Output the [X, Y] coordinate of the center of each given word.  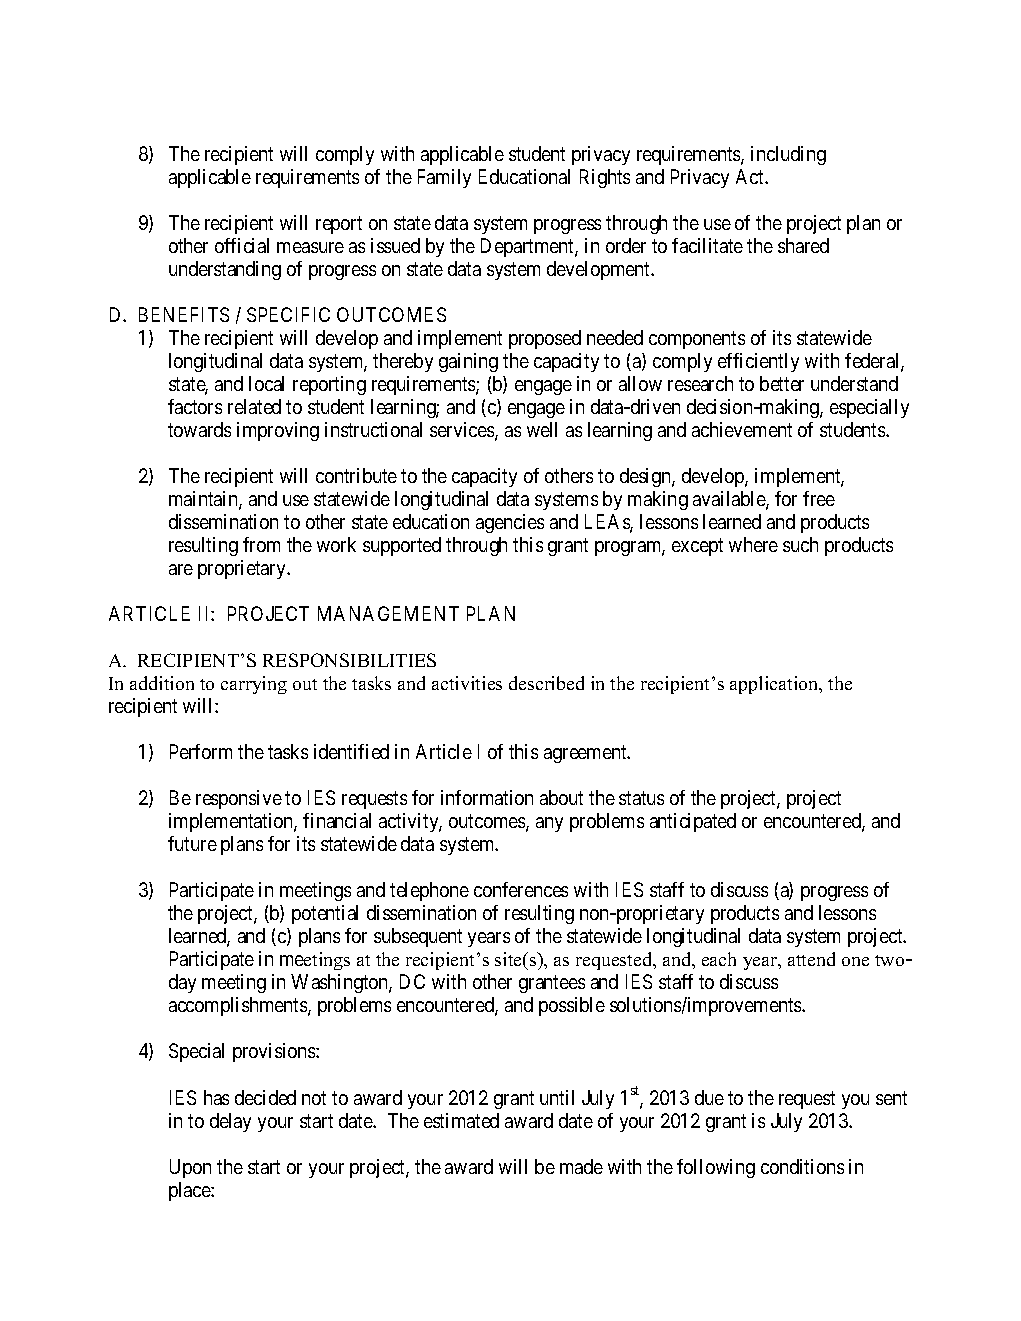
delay [230, 1122]
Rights [605, 178]
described [546, 683]
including [788, 155]
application [775, 685]
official [242, 245]
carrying [254, 685]
